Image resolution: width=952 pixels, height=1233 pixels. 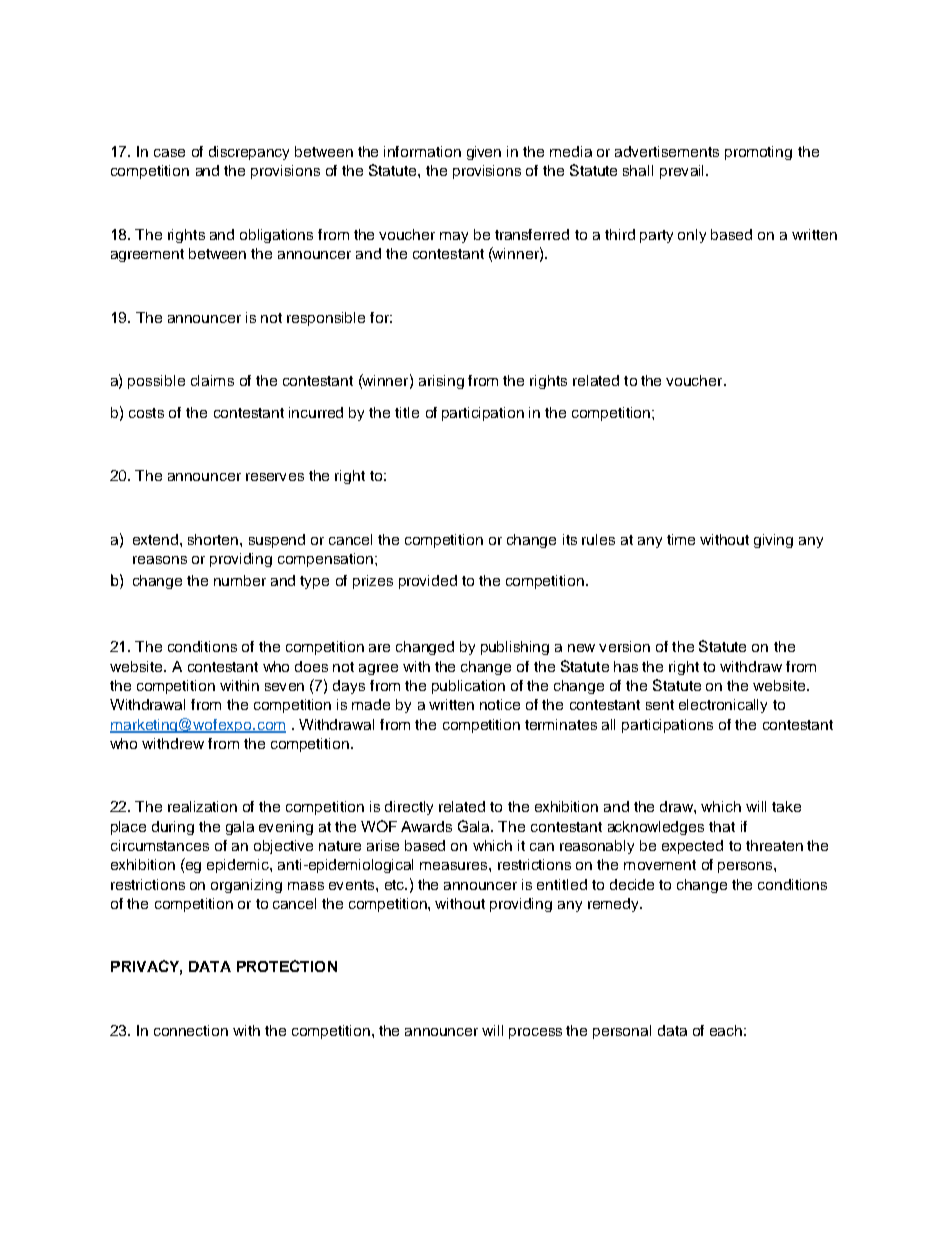 What do you see at coordinates (212, 380) in the page?
I see `claims` at bounding box center [212, 380].
